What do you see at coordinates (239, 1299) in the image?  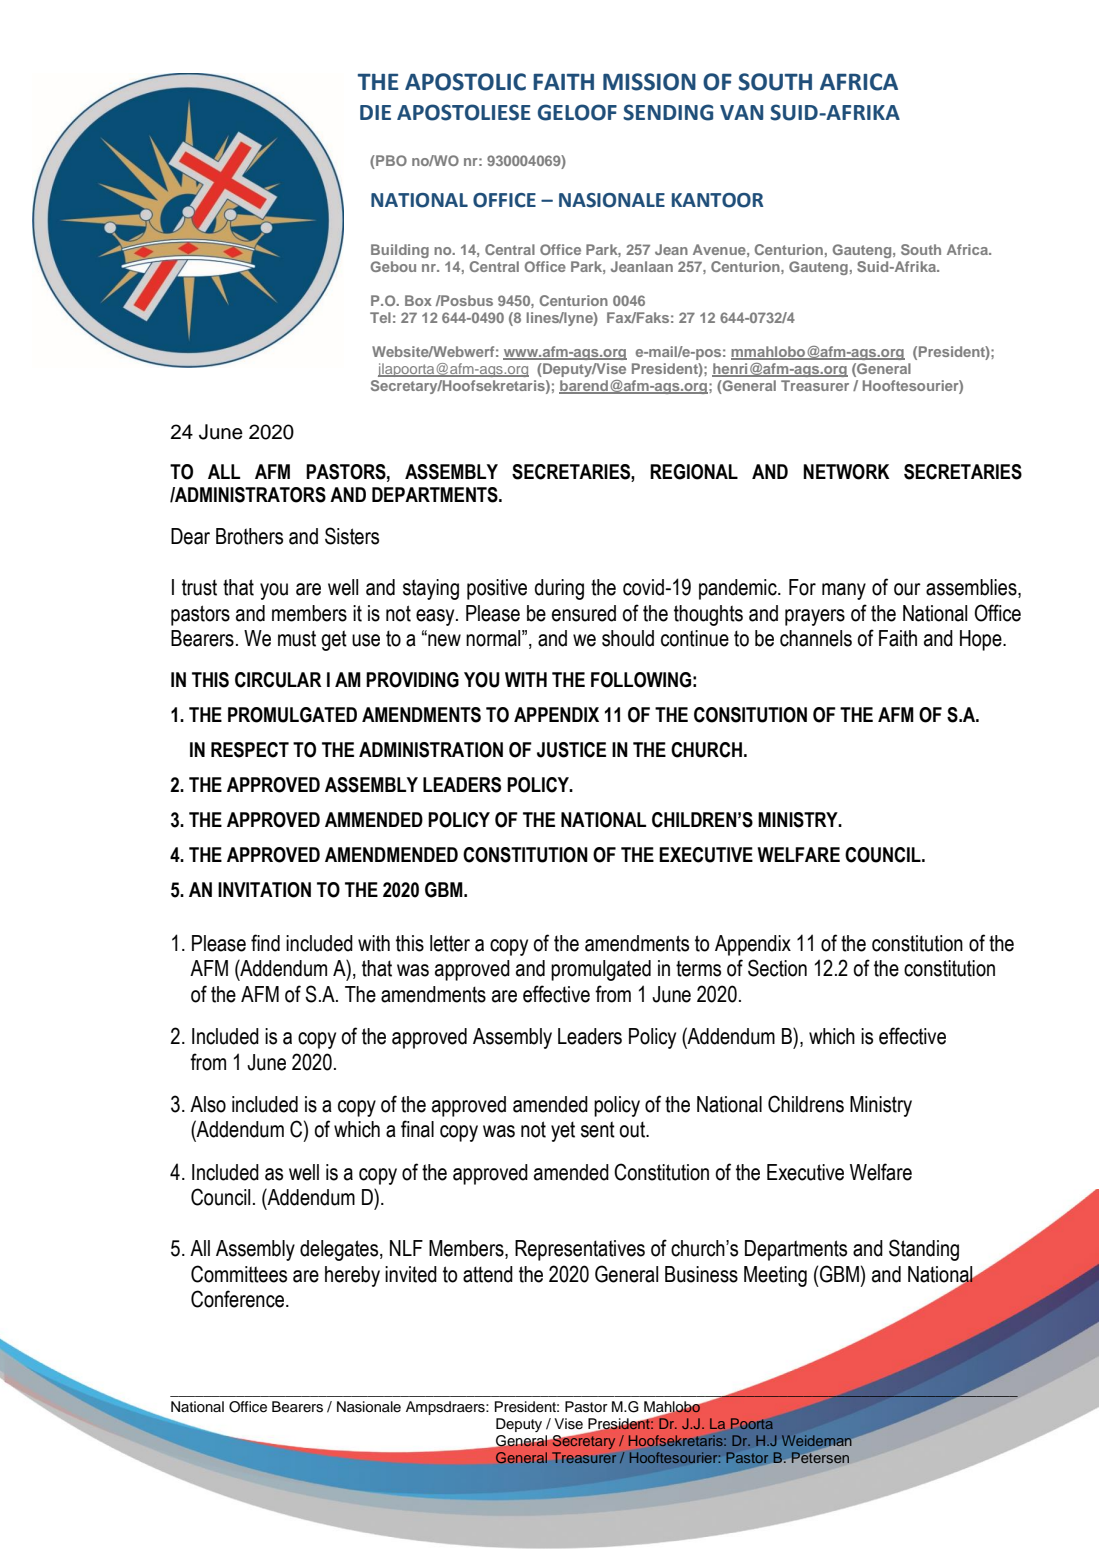 I see `Conference` at bounding box center [239, 1299].
